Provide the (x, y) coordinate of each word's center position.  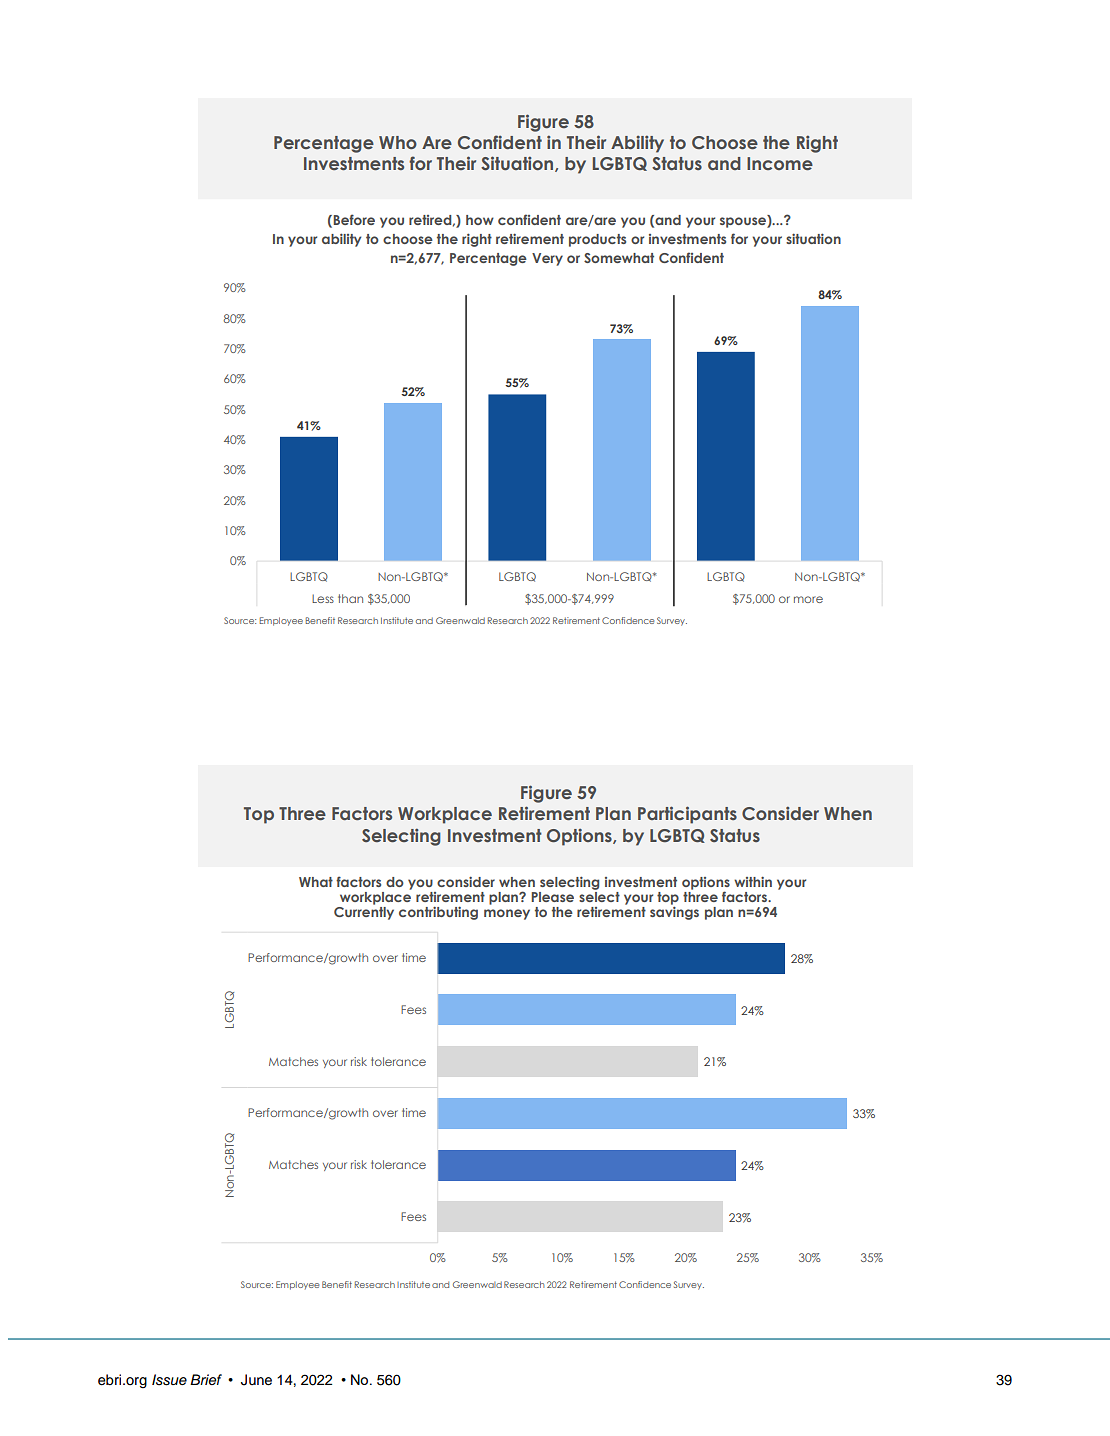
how (480, 220)
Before (354, 219)
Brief (206, 1379)
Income (780, 163)
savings (674, 912)
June (256, 1380)
